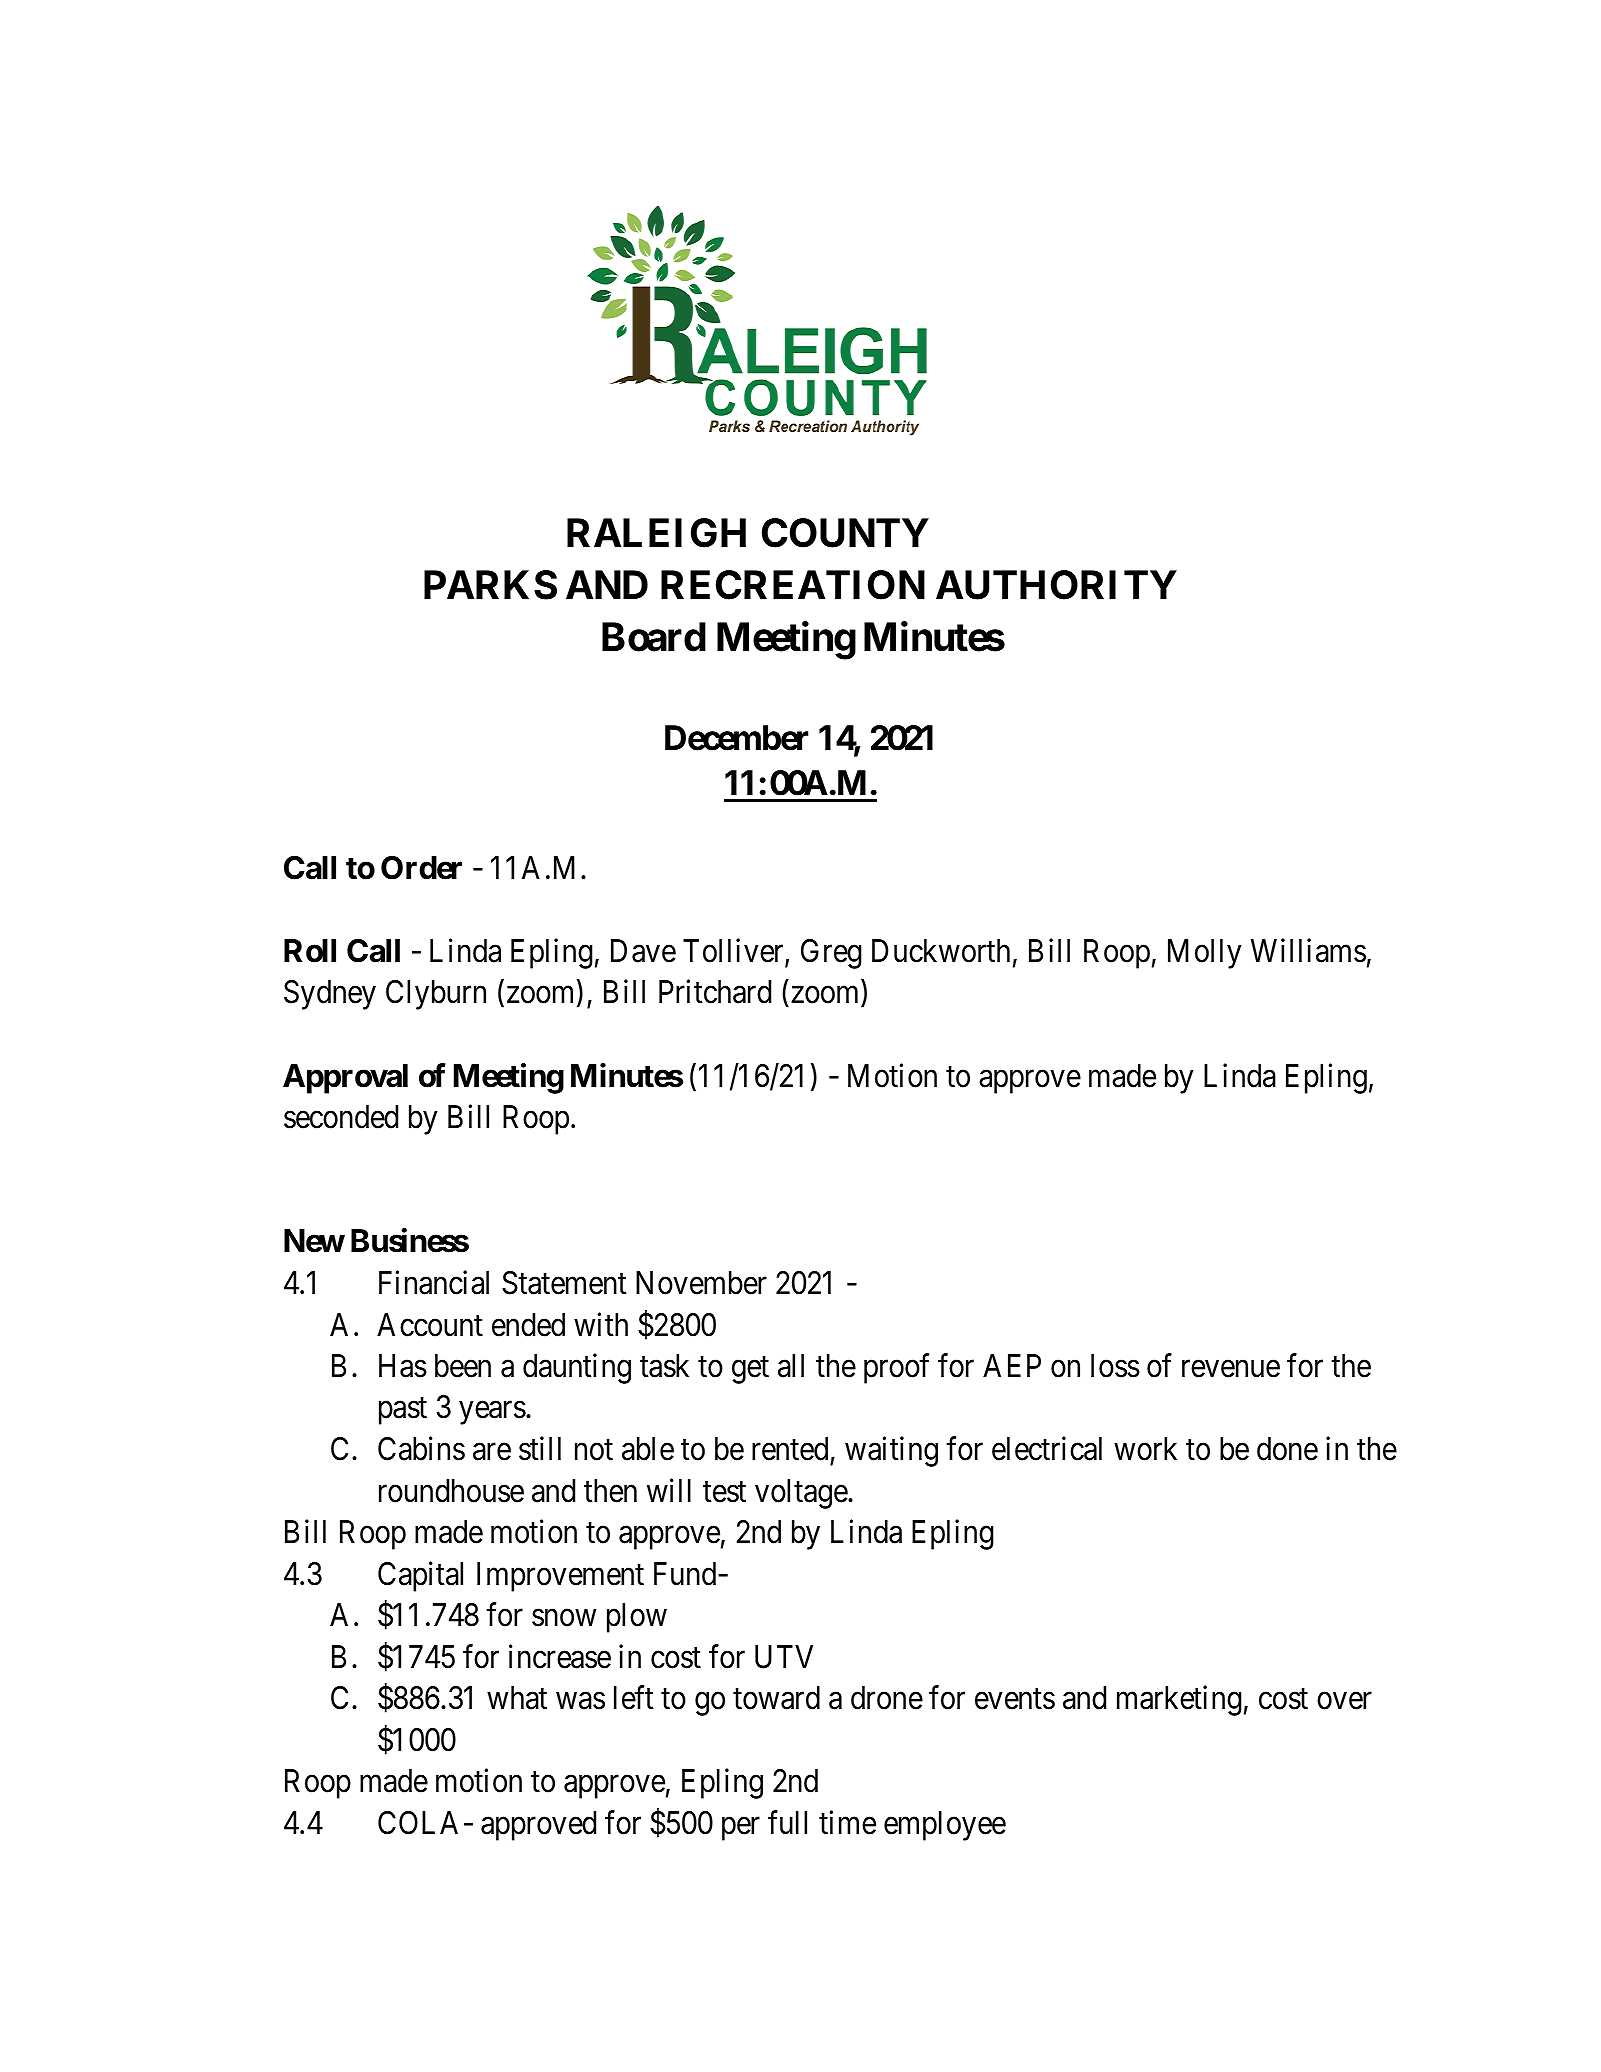  Describe the element at coordinates (831, 954) in the image. I see `Greg` at that location.
